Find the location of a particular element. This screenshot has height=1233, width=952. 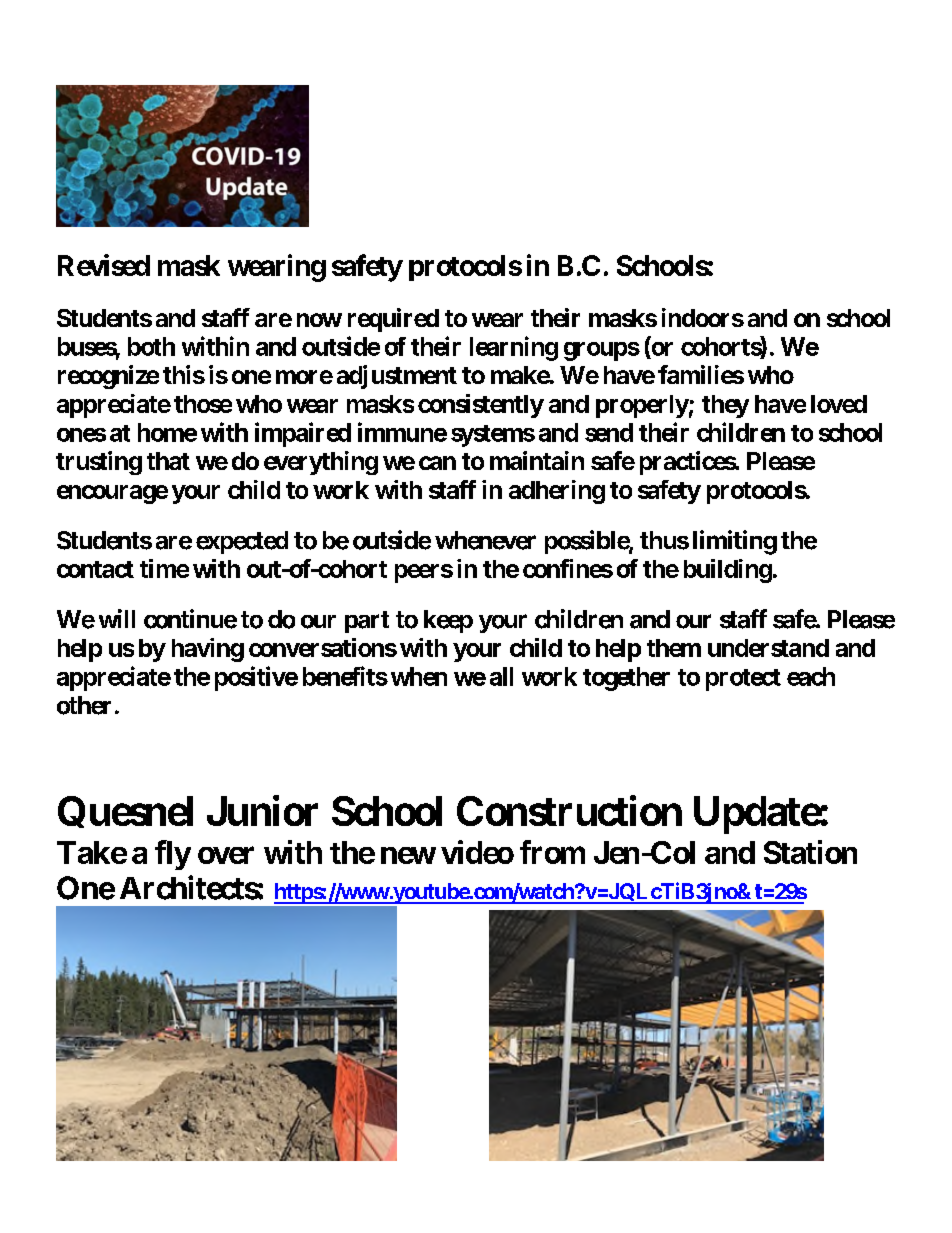

other is located at coordinates (84, 705).
